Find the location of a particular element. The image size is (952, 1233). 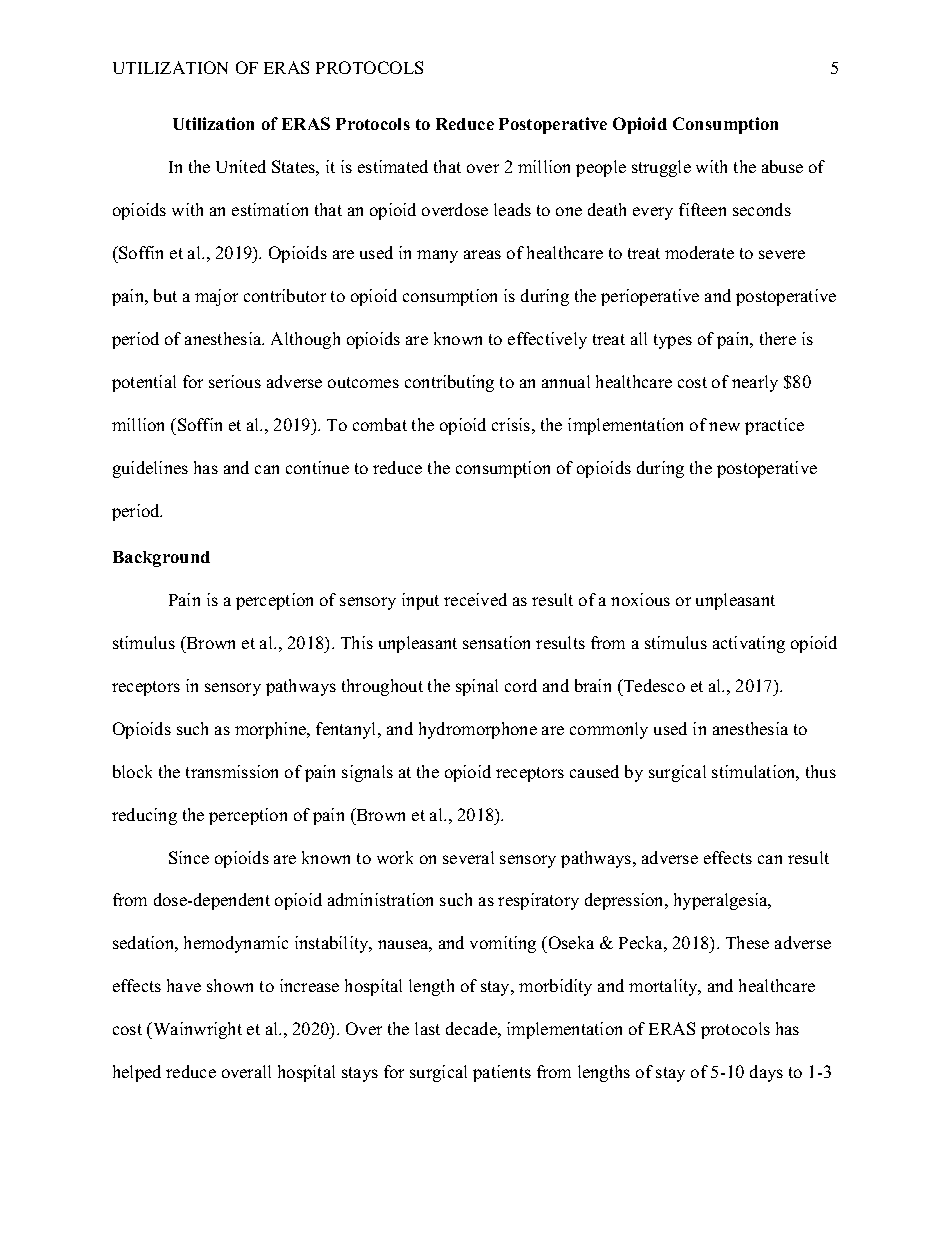

signals is located at coordinates (367, 773).
